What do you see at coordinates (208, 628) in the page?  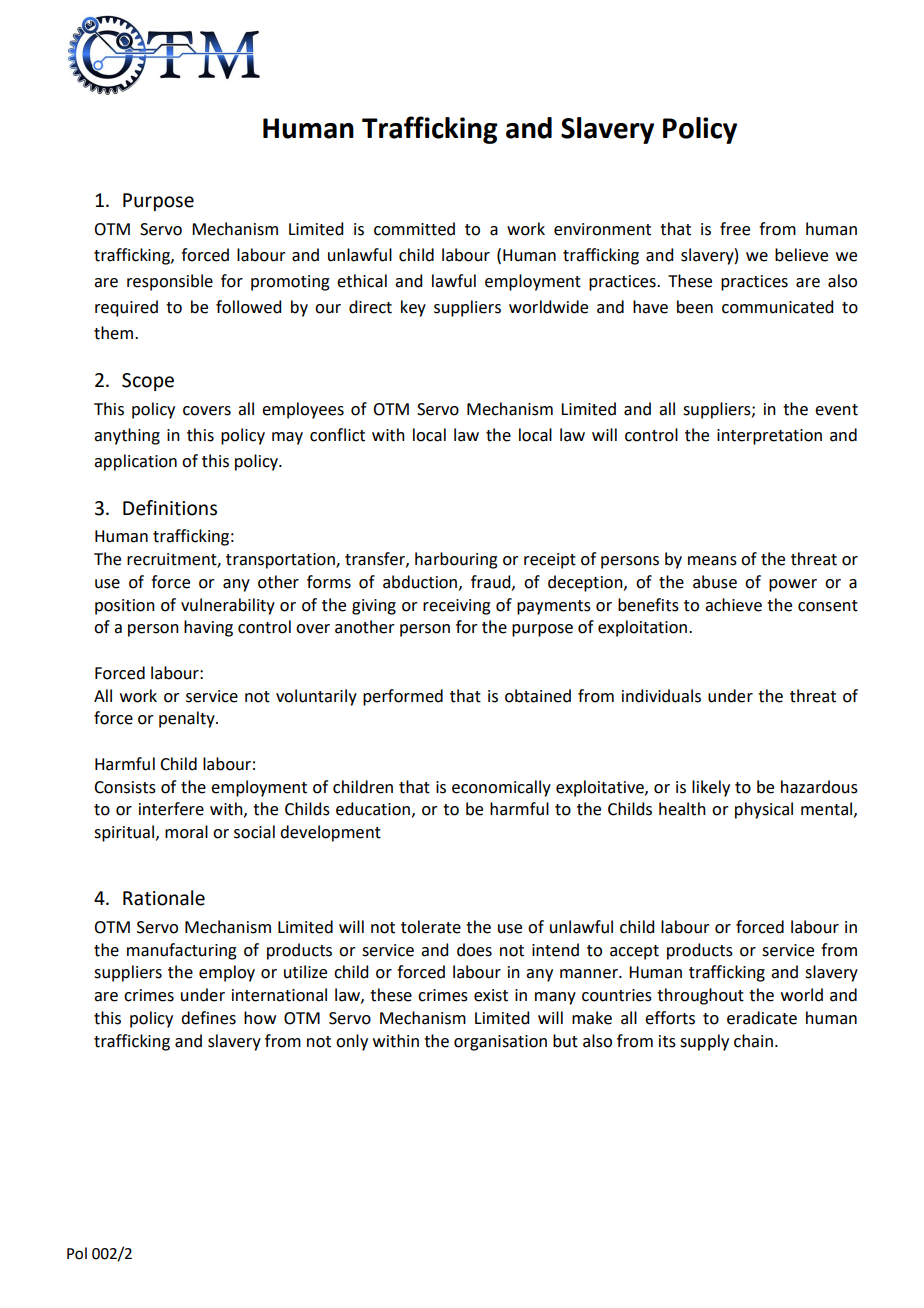 I see `having` at bounding box center [208, 628].
